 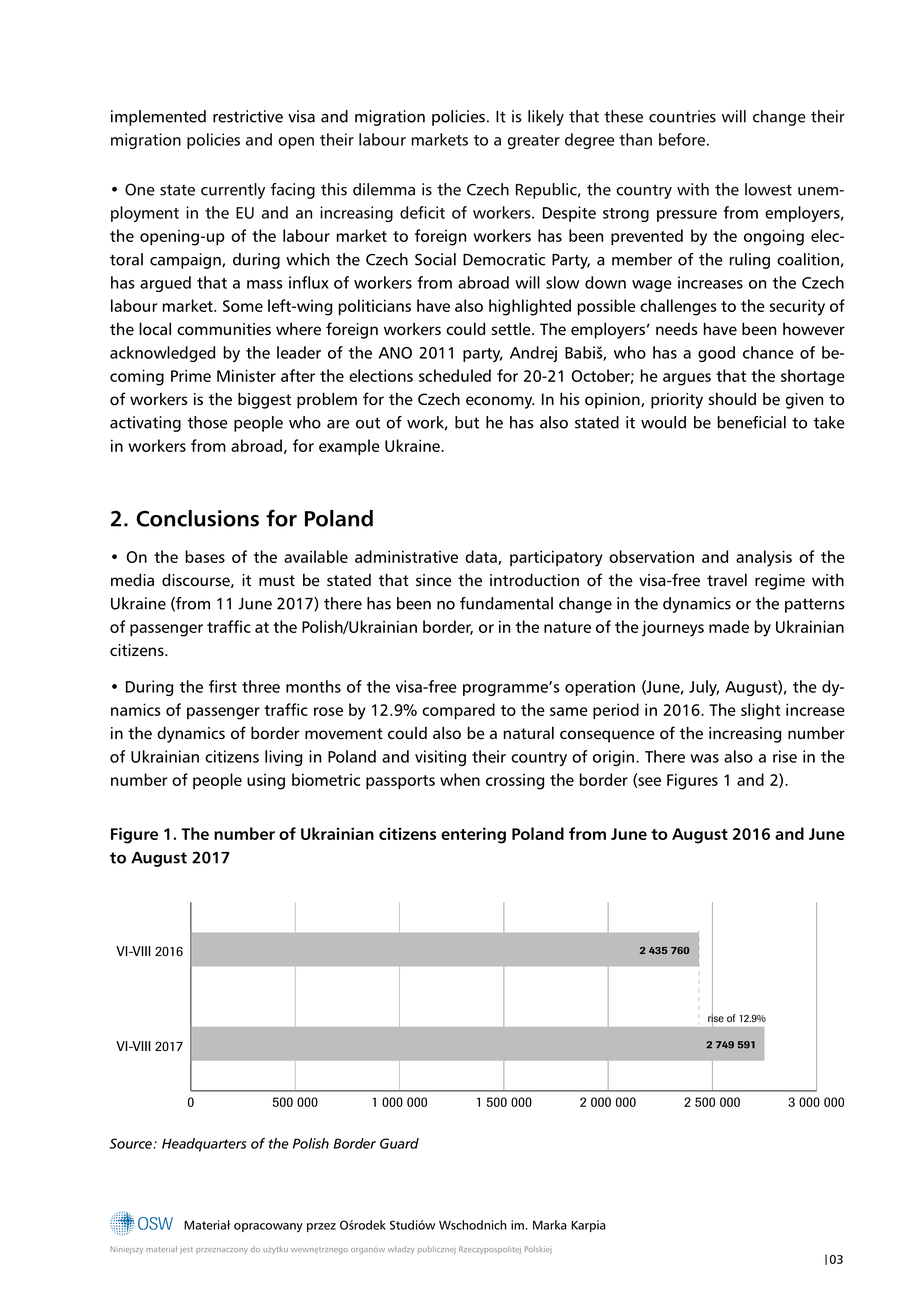 I want to click on greater, so click(x=534, y=142).
